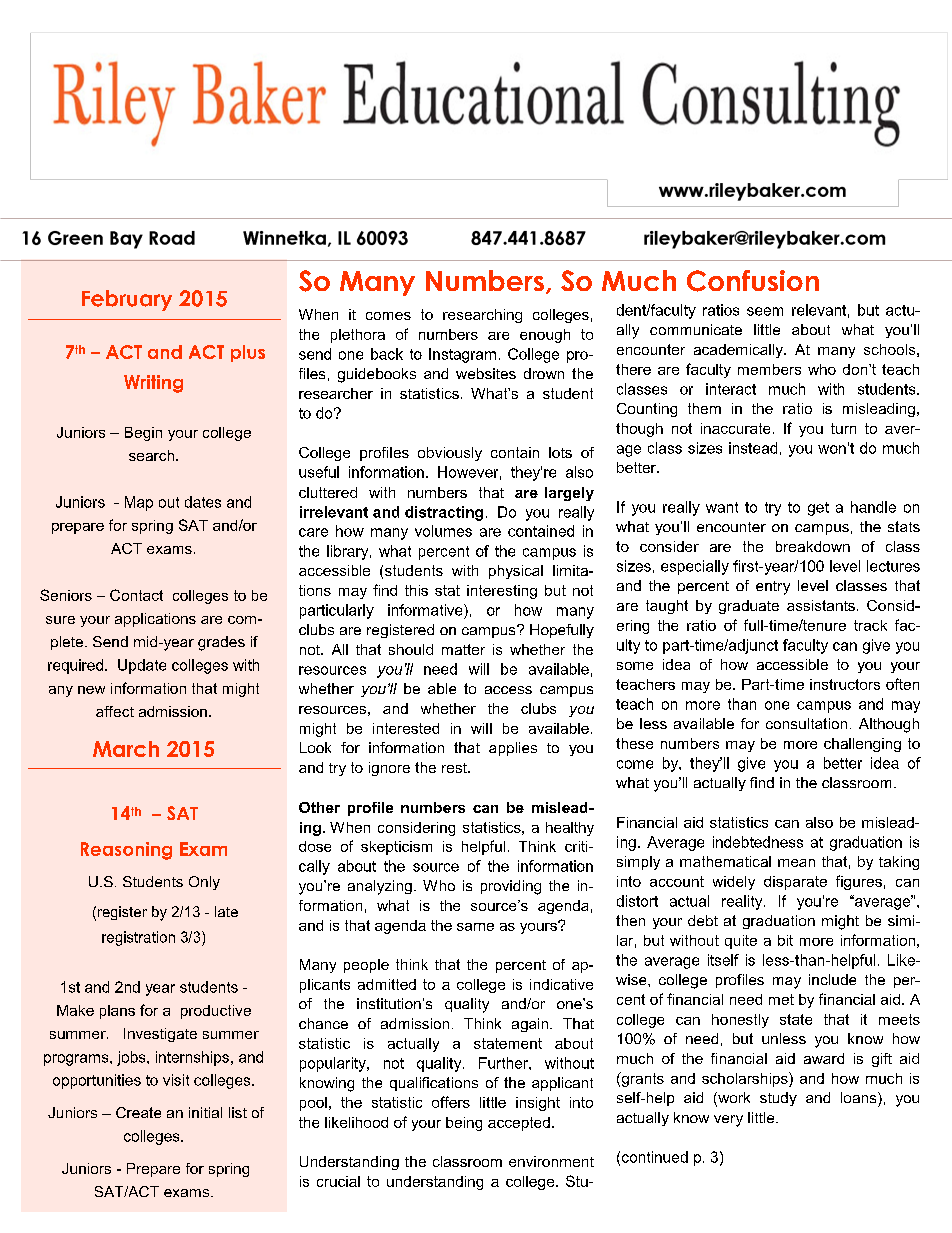 The height and width of the screenshot is (1233, 952). I want to click on seem, so click(765, 311).
